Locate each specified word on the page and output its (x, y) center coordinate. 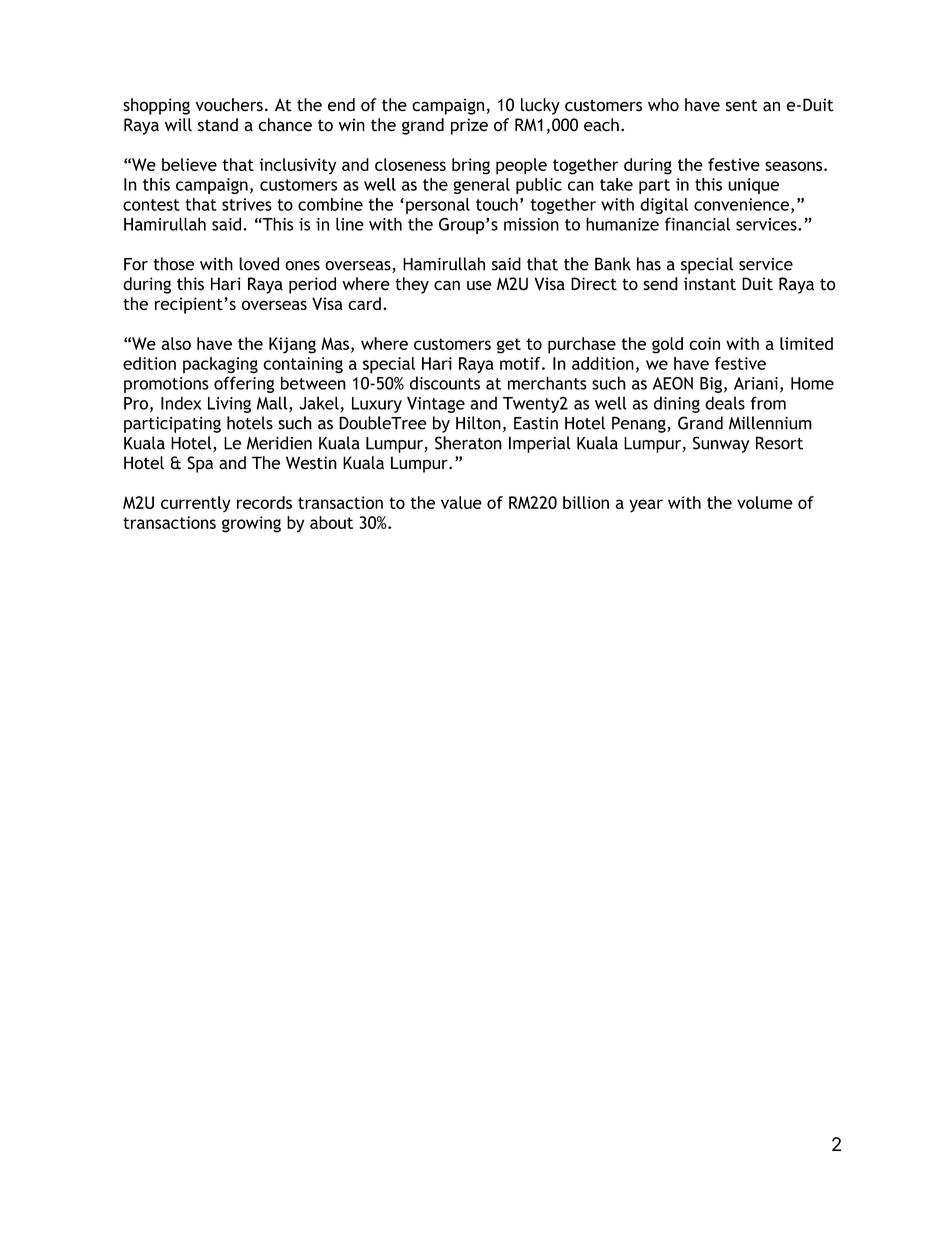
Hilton (478, 423)
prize (469, 126)
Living (229, 405)
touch (497, 204)
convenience (741, 204)
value (461, 502)
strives (247, 204)
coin (704, 343)
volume (765, 502)
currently (196, 504)
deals (725, 403)
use (479, 285)
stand (218, 125)
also (176, 343)
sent (742, 105)
